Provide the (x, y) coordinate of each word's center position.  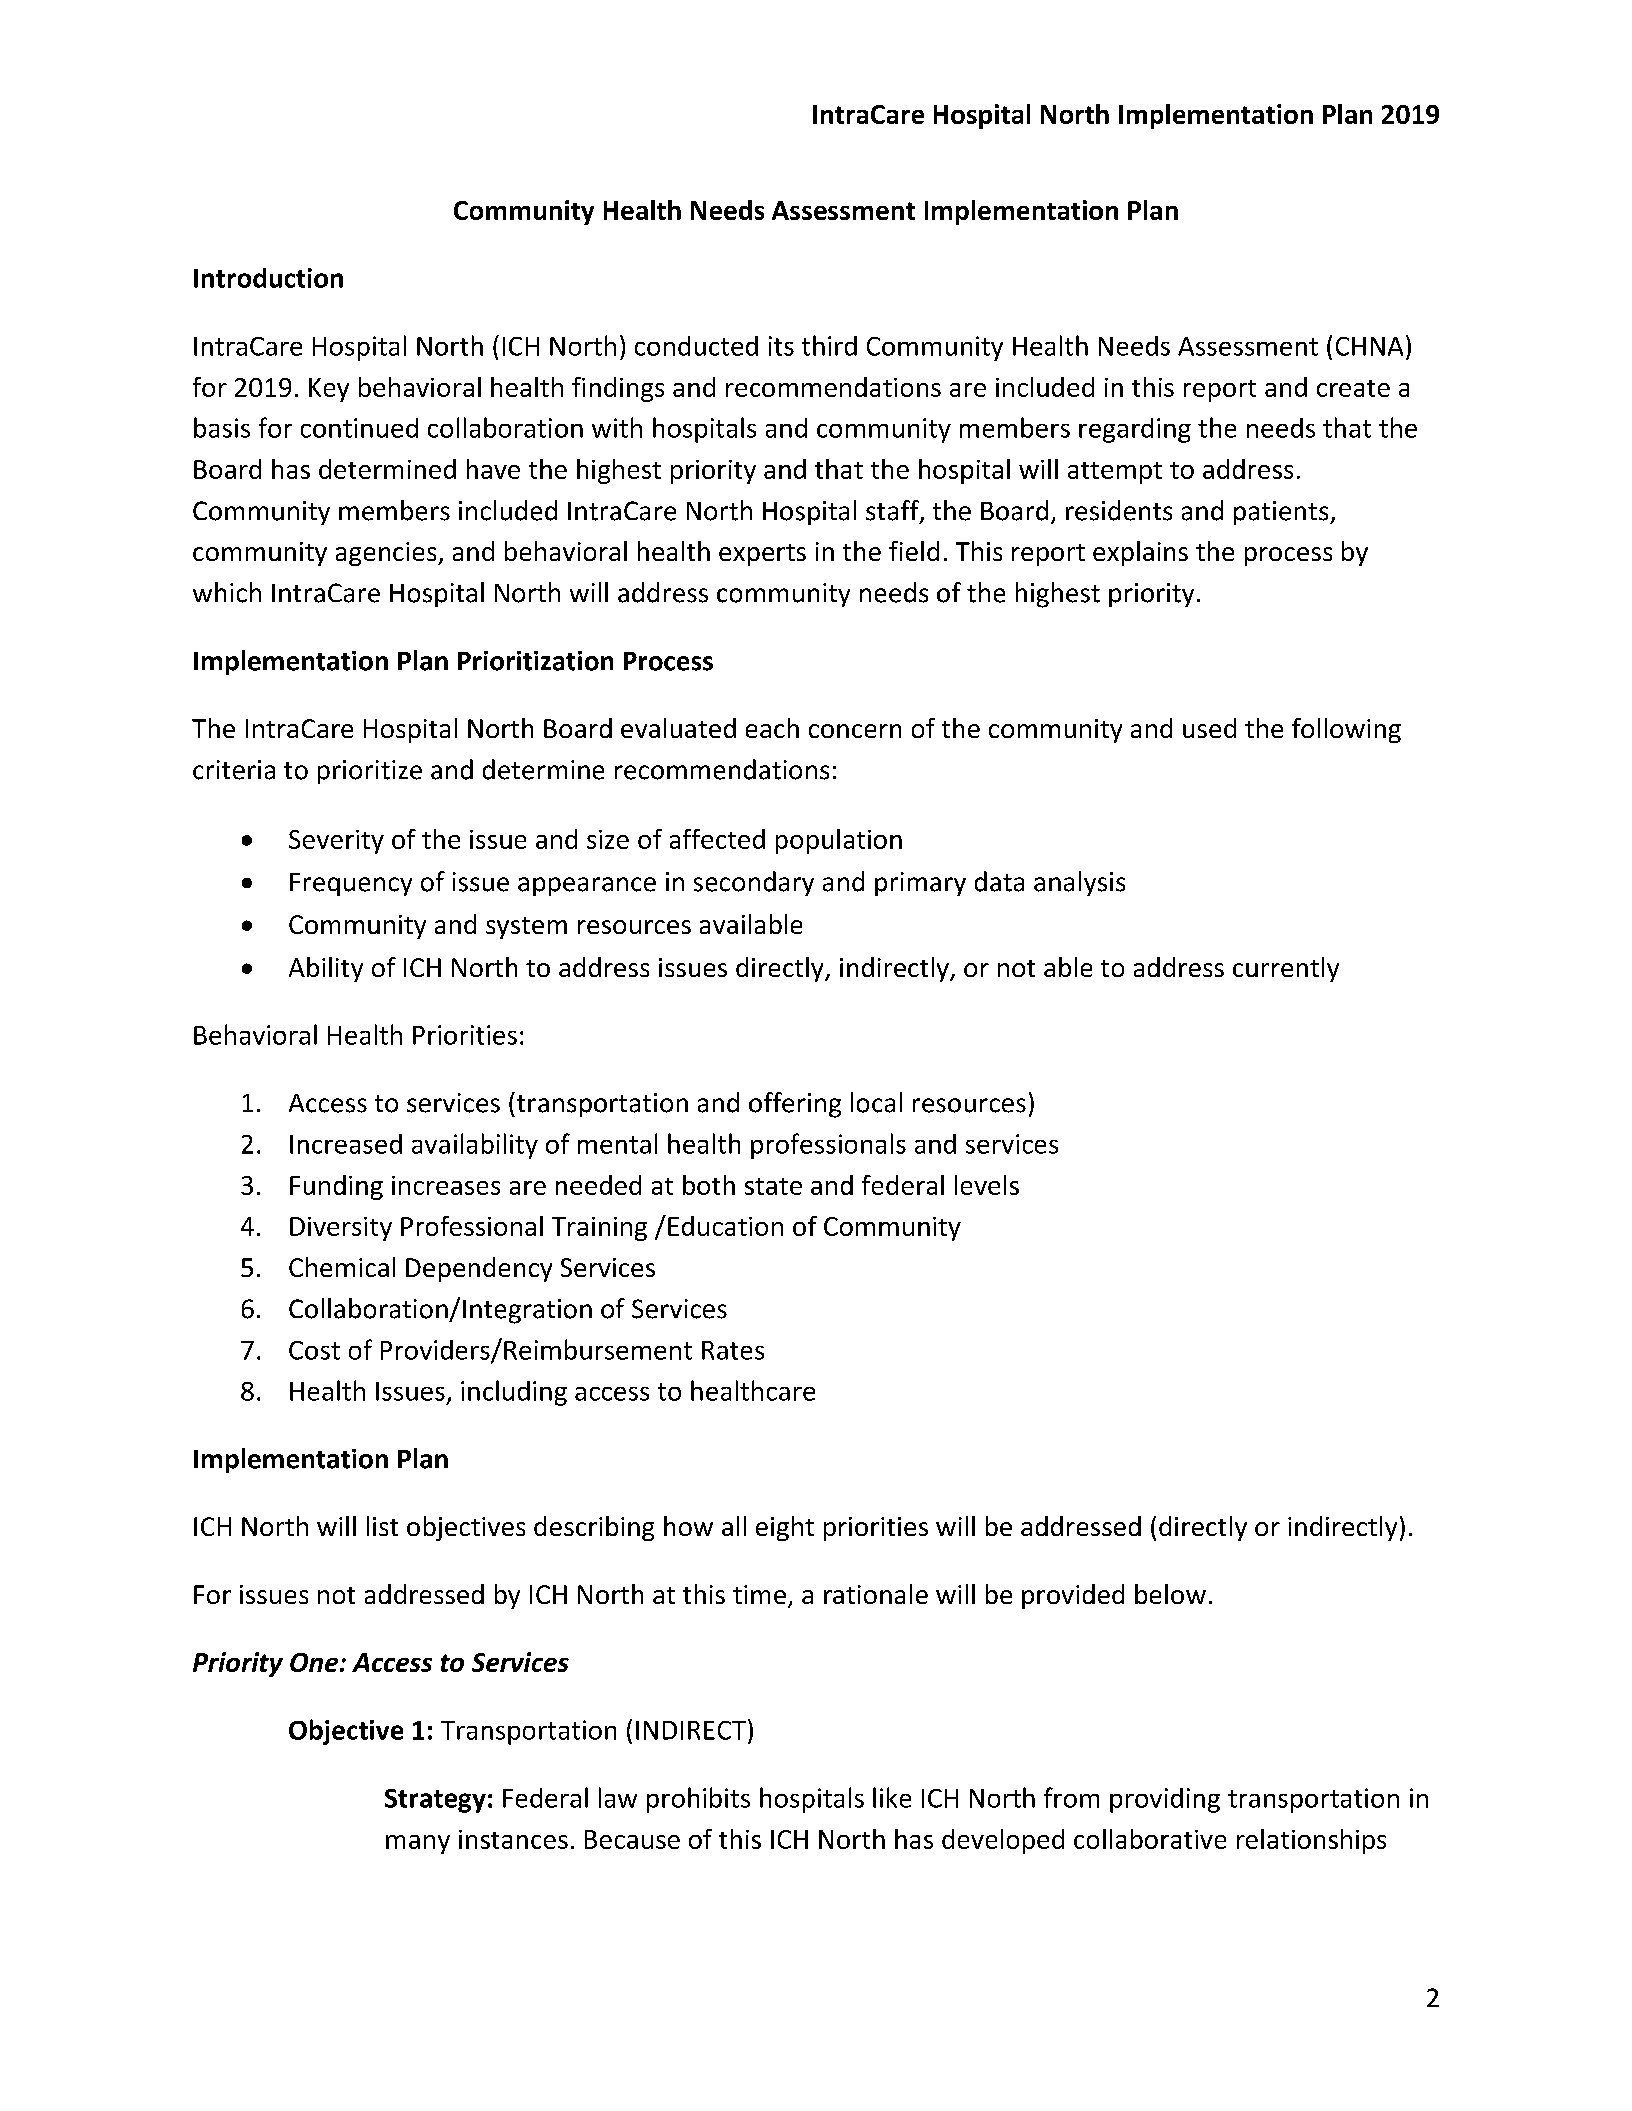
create (1353, 388)
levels (987, 1185)
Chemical (342, 1267)
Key (329, 390)
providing (1165, 1800)
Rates (733, 1350)
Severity (336, 842)
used (1209, 728)
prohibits (698, 1800)
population (839, 841)
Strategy (435, 1801)
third (829, 345)
